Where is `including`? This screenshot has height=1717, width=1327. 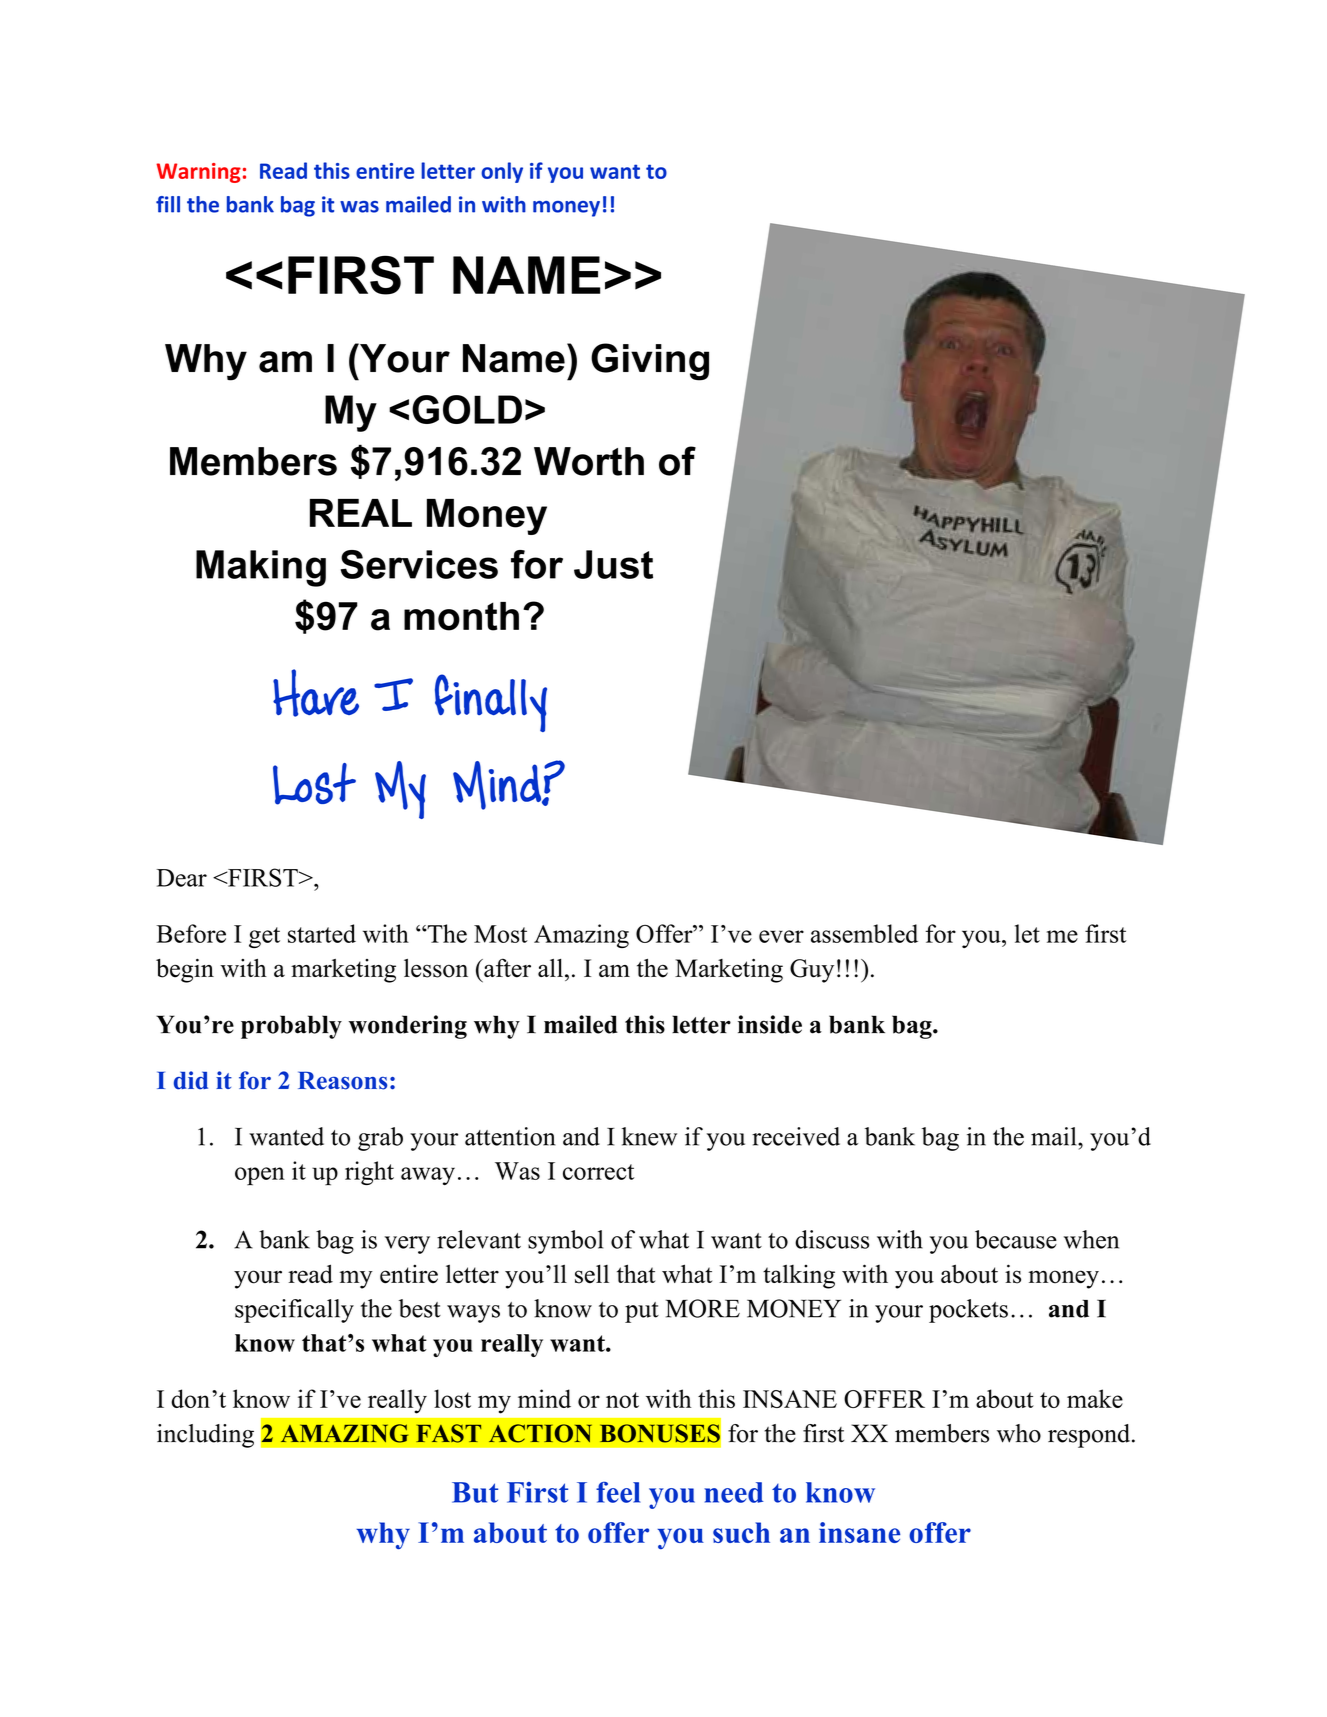 including is located at coordinates (205, 1436).
